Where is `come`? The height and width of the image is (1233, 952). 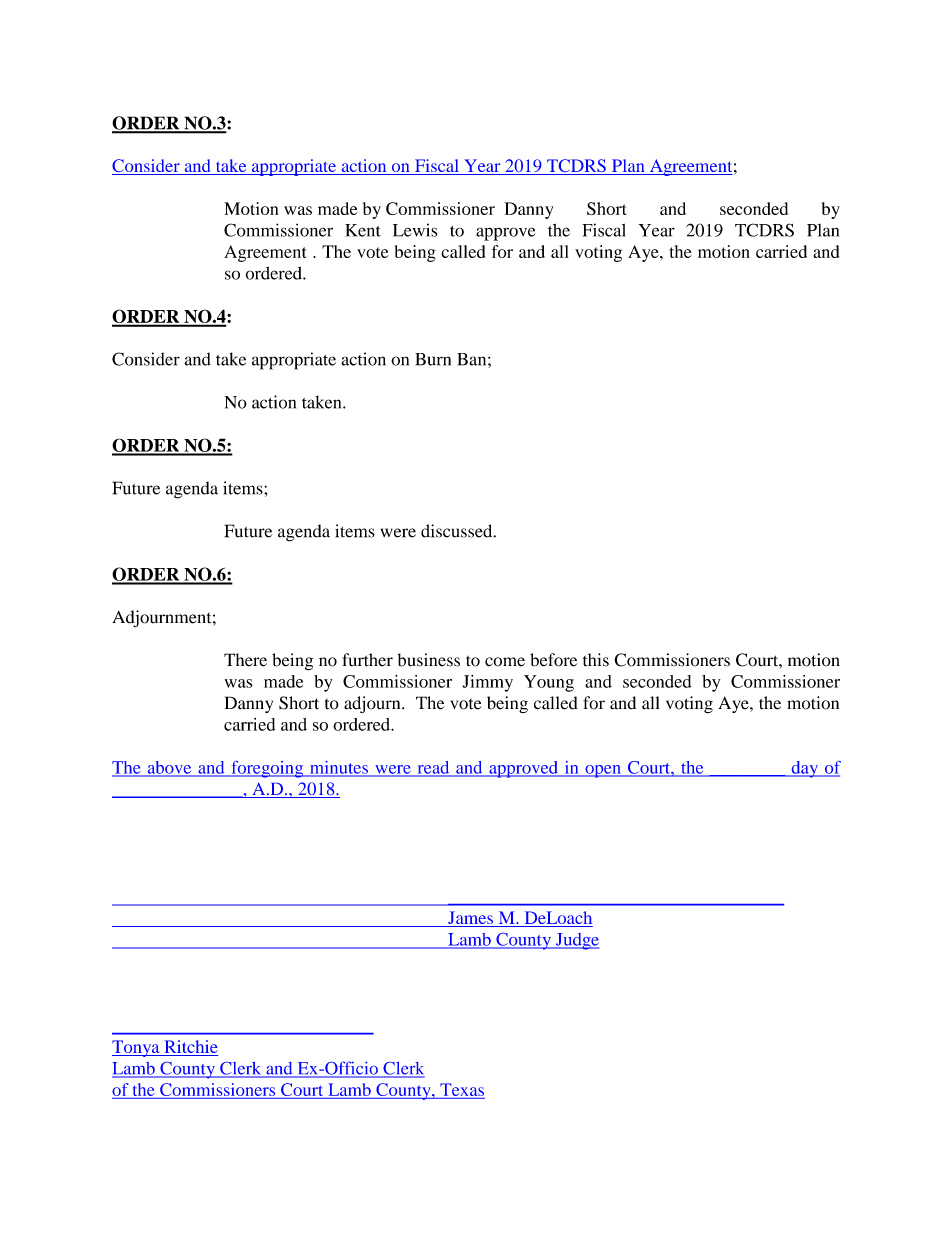
come is located at coordinates (505, 662).
